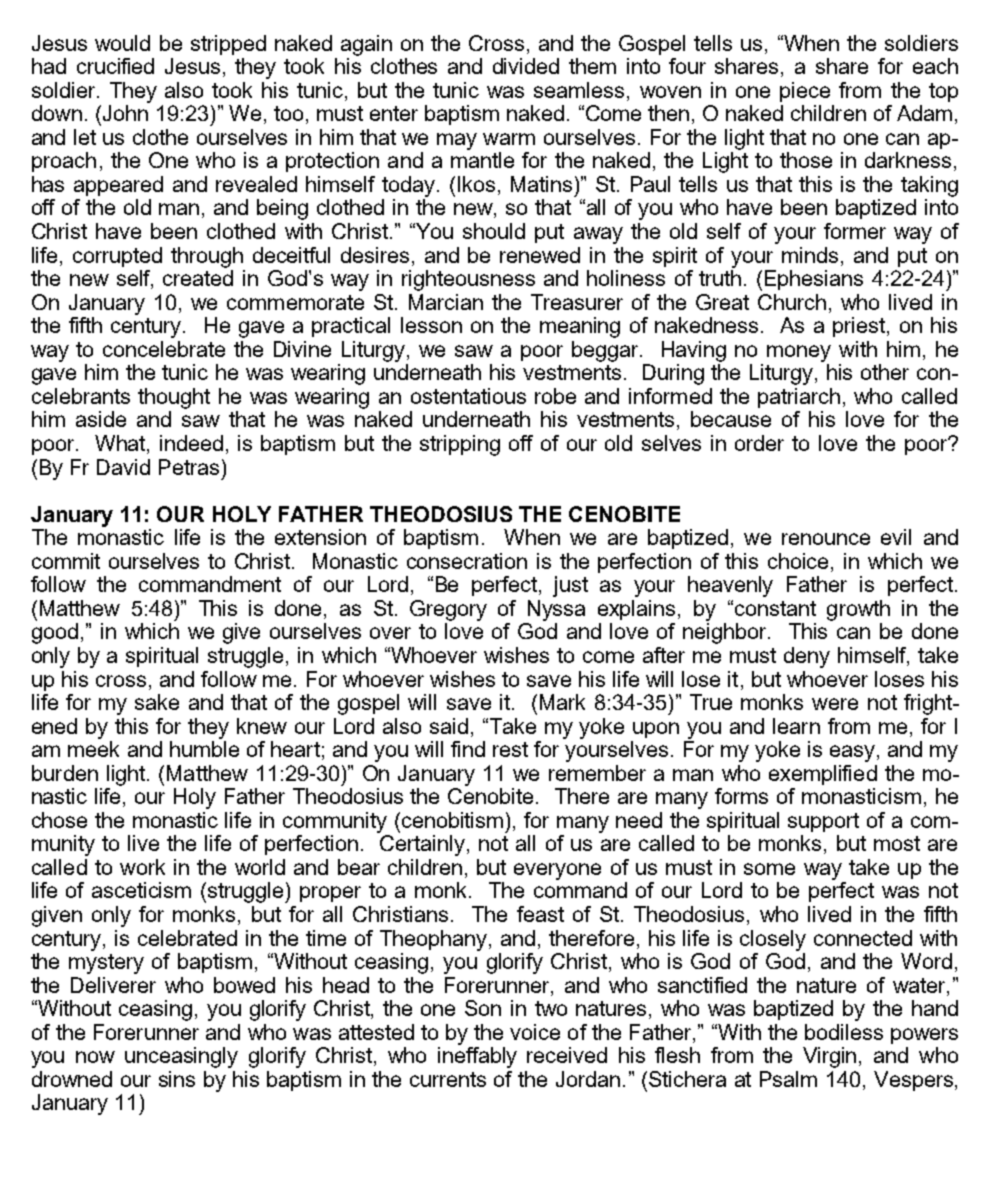 This page has height=1204, width=991. What do you see at coordinates (177, 1079) in the page?
I see `sins` at bounding box center [177, 1079].
